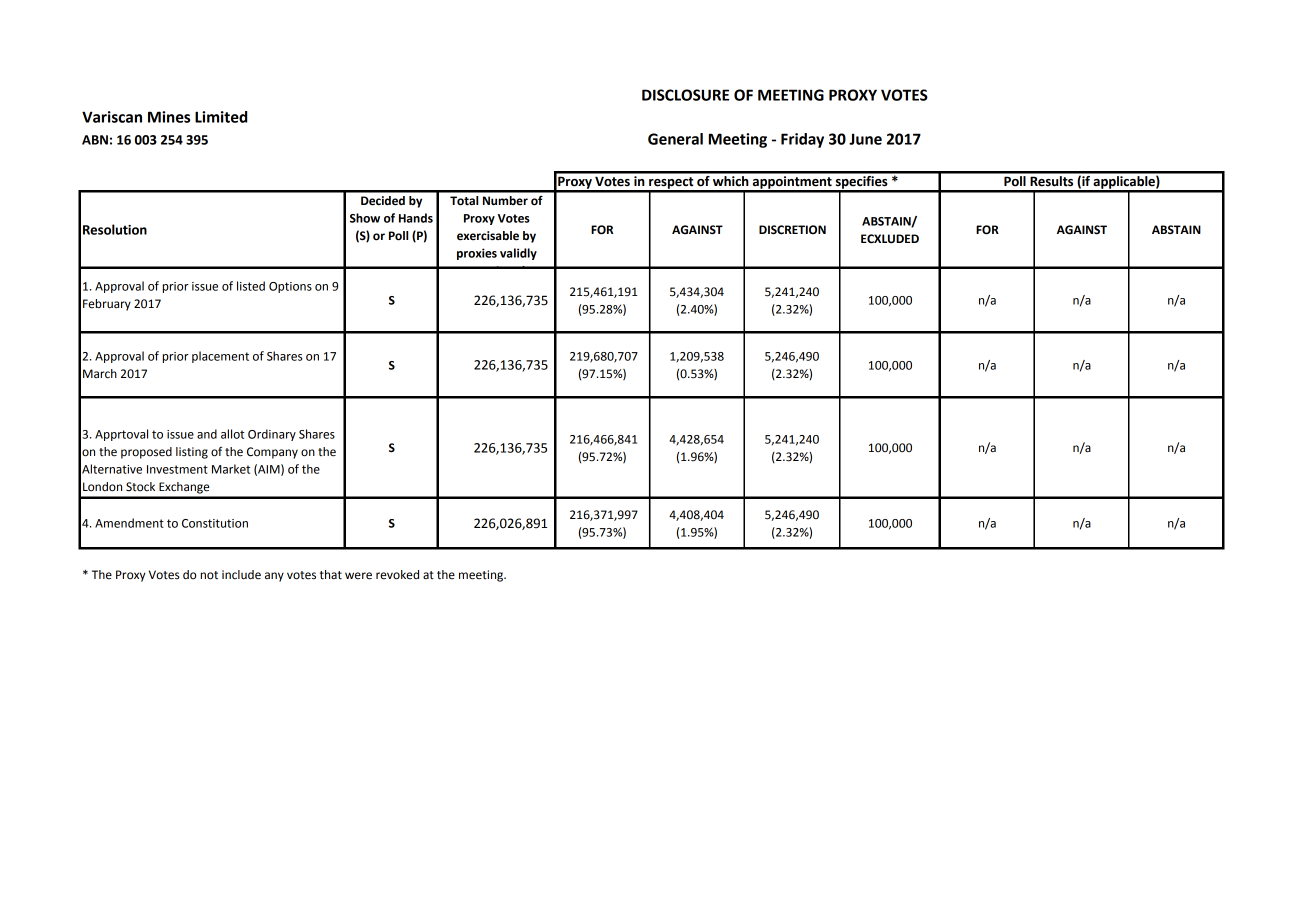  I want to click on Options, so click(290, 287).
